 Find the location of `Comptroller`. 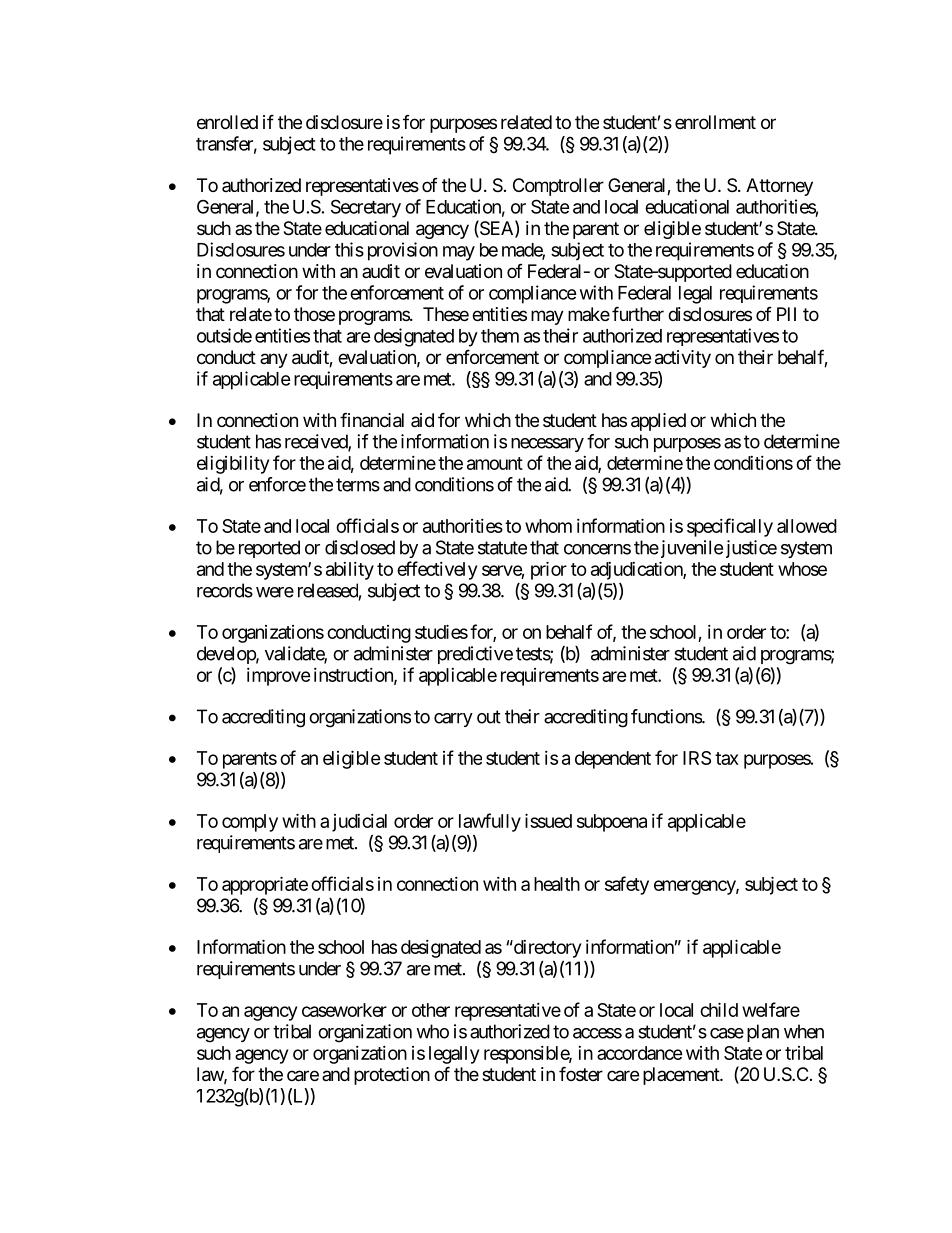

Comptroller is located at coordinates (558, 187).
